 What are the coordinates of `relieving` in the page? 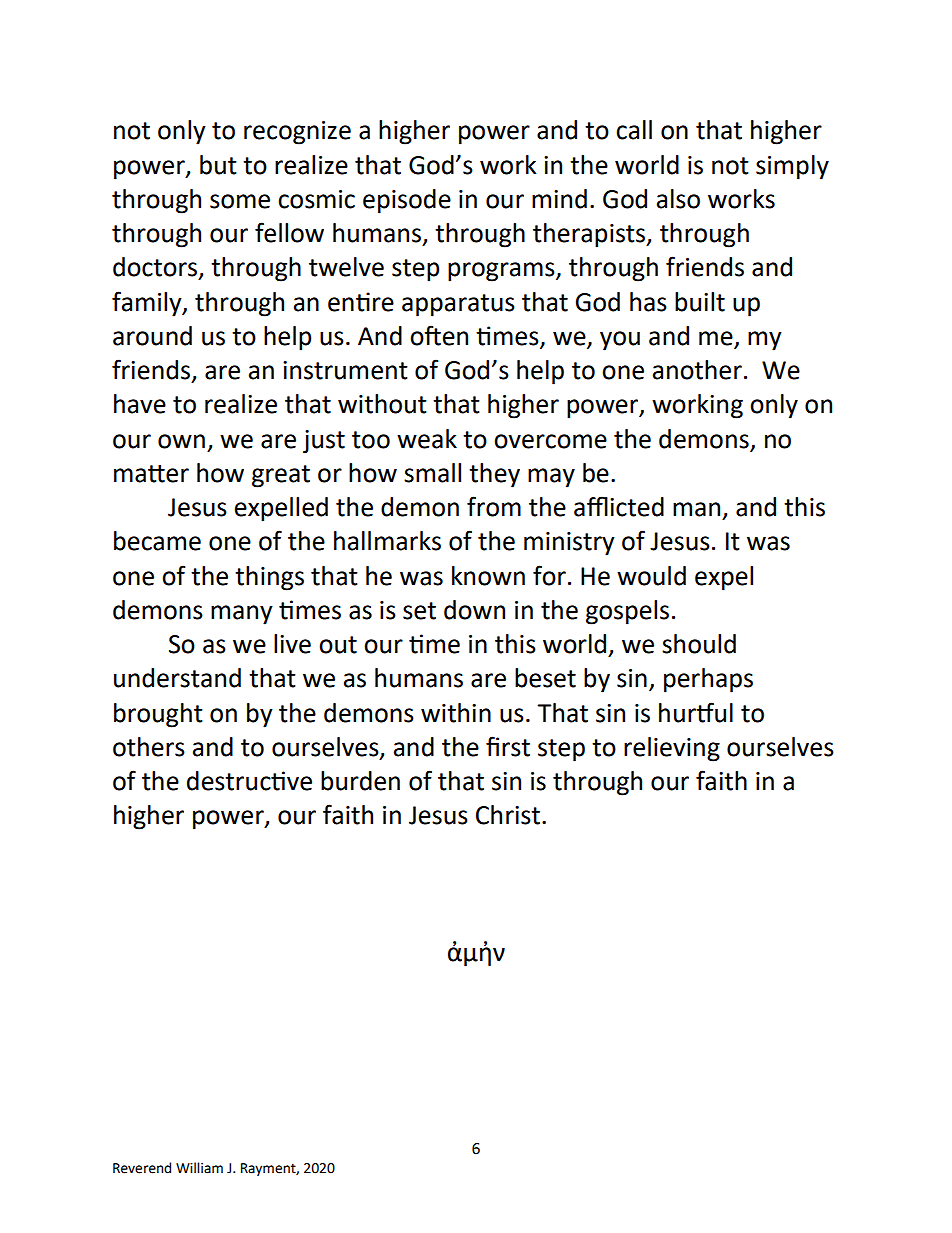 It's located at (672, 749).
